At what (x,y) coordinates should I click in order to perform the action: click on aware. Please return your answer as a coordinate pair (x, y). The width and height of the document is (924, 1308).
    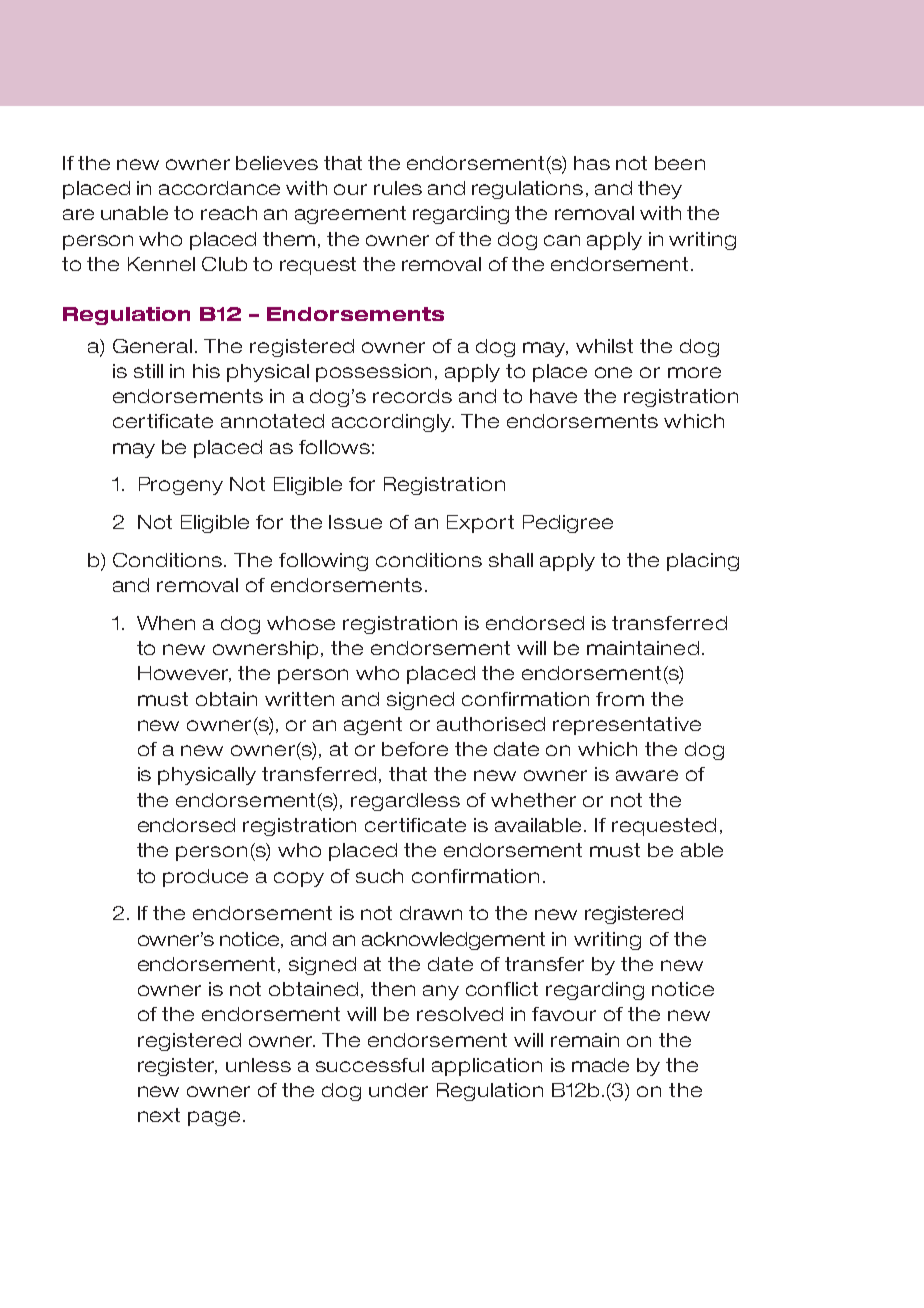
    Looking at the image, I should click on (647, 775).
